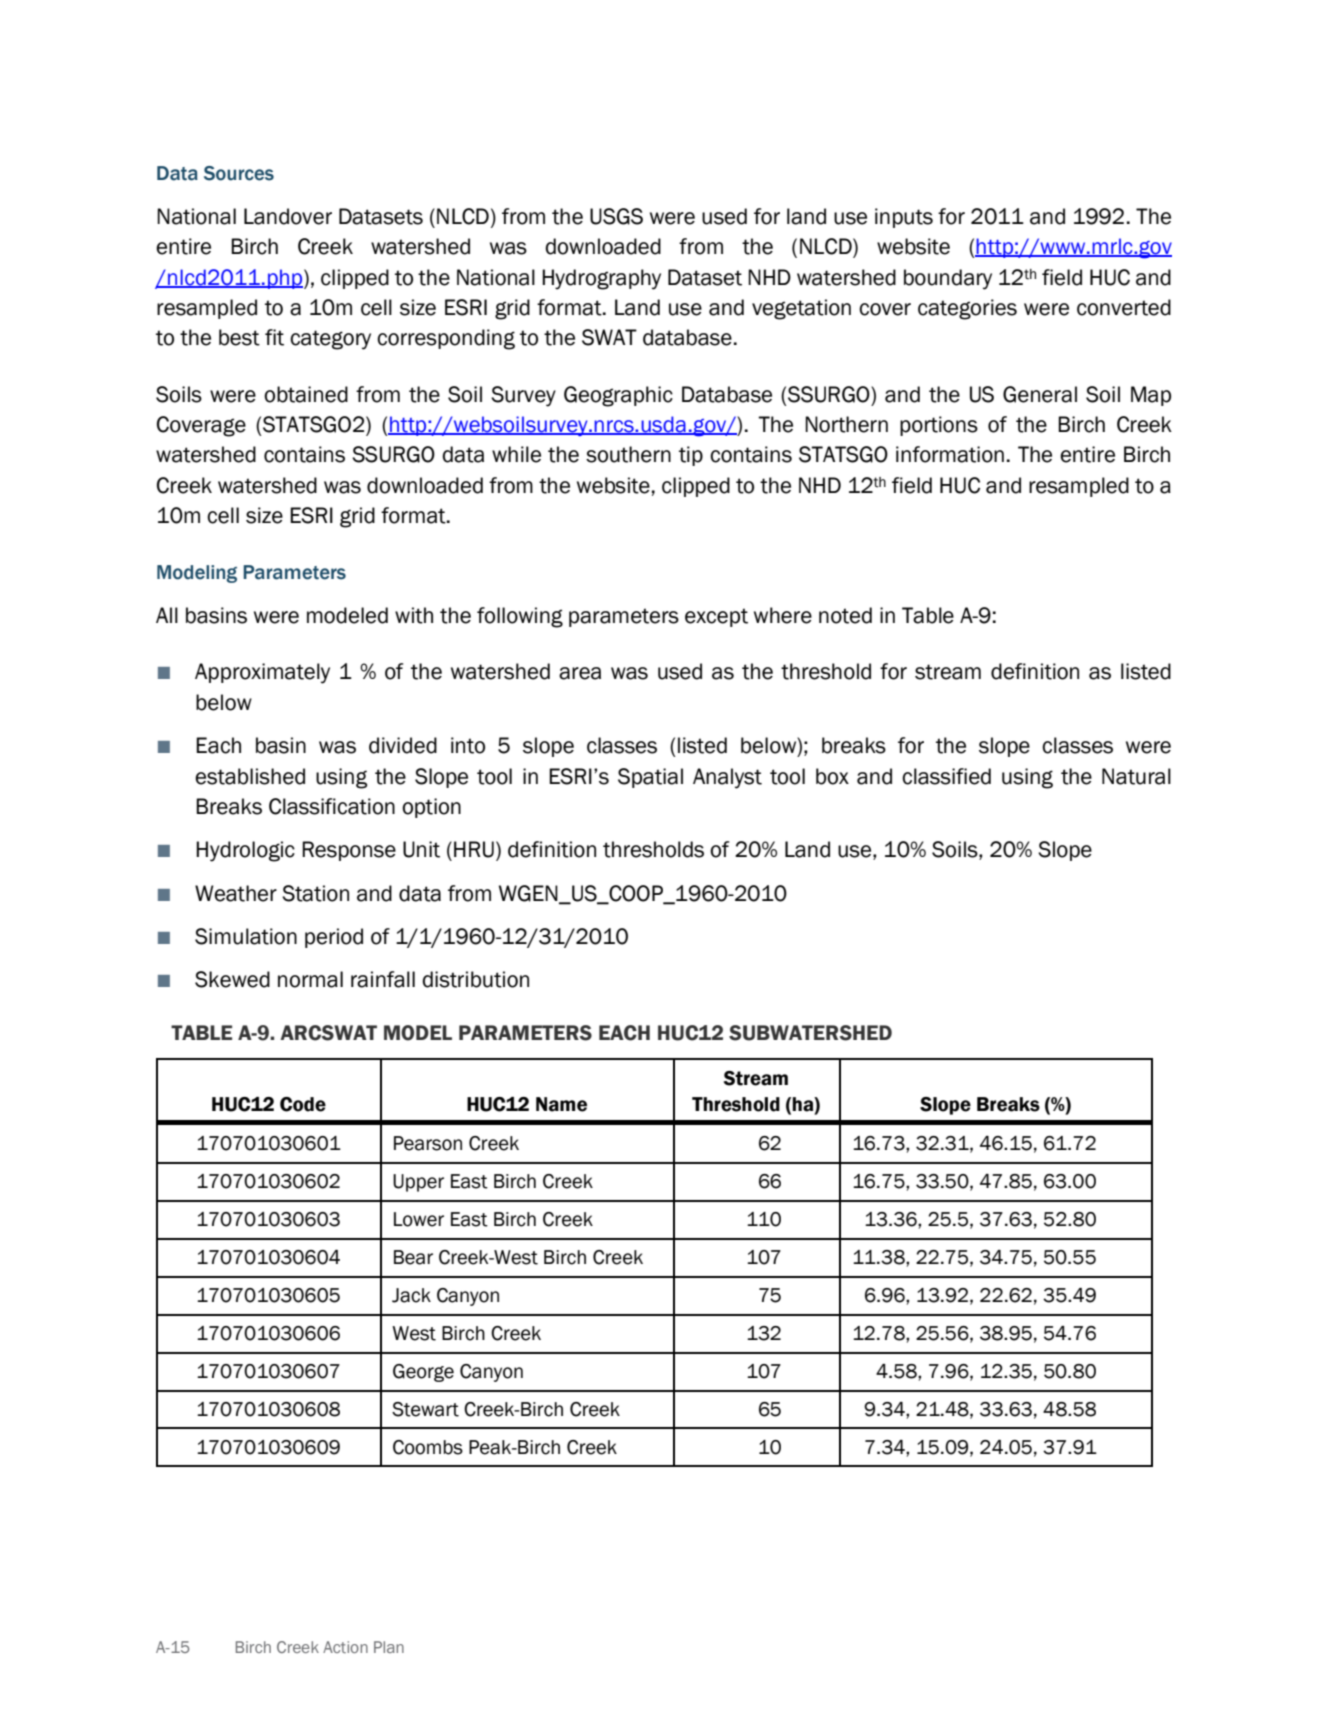 The image size is (1328, 1718). What do you see at coordinates (306, 394) in the screenshot?
I see `obtained` at bounding box center [306, 394].
